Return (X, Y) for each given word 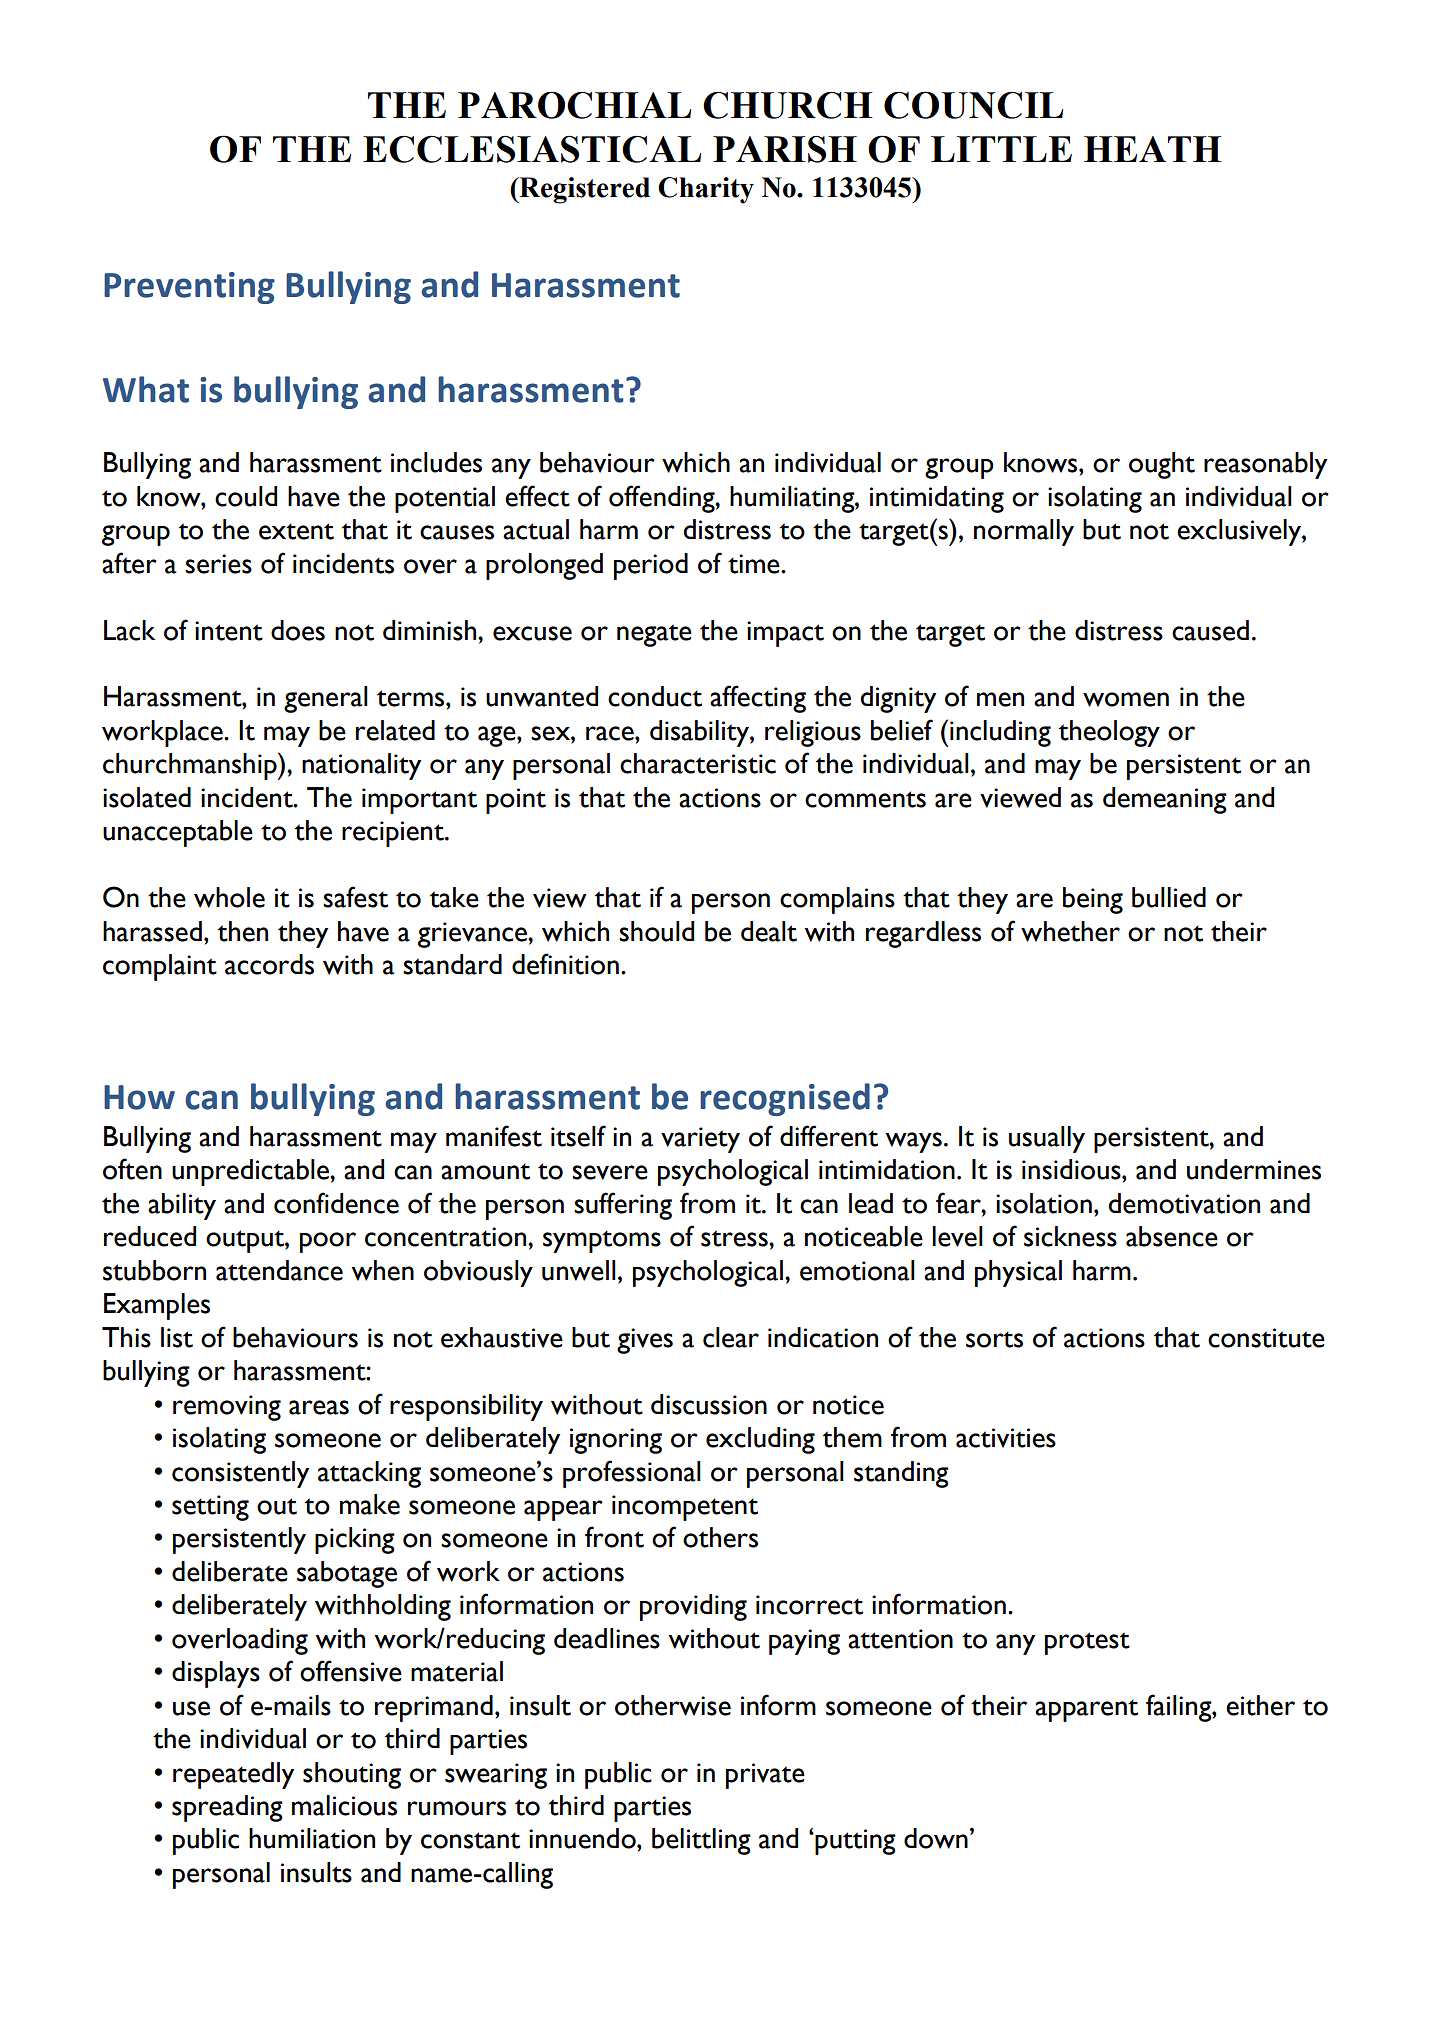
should (656, 931)
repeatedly (233, 1775)
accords (269, 964)
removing (227, 1408)
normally (1024, 532)
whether (1070, 931)
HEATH (1153, 149)
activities (1006, 1438)
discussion (709, 1404)
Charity (706, 190)
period (651, 566)
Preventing (189, 288)
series (218, 564)
